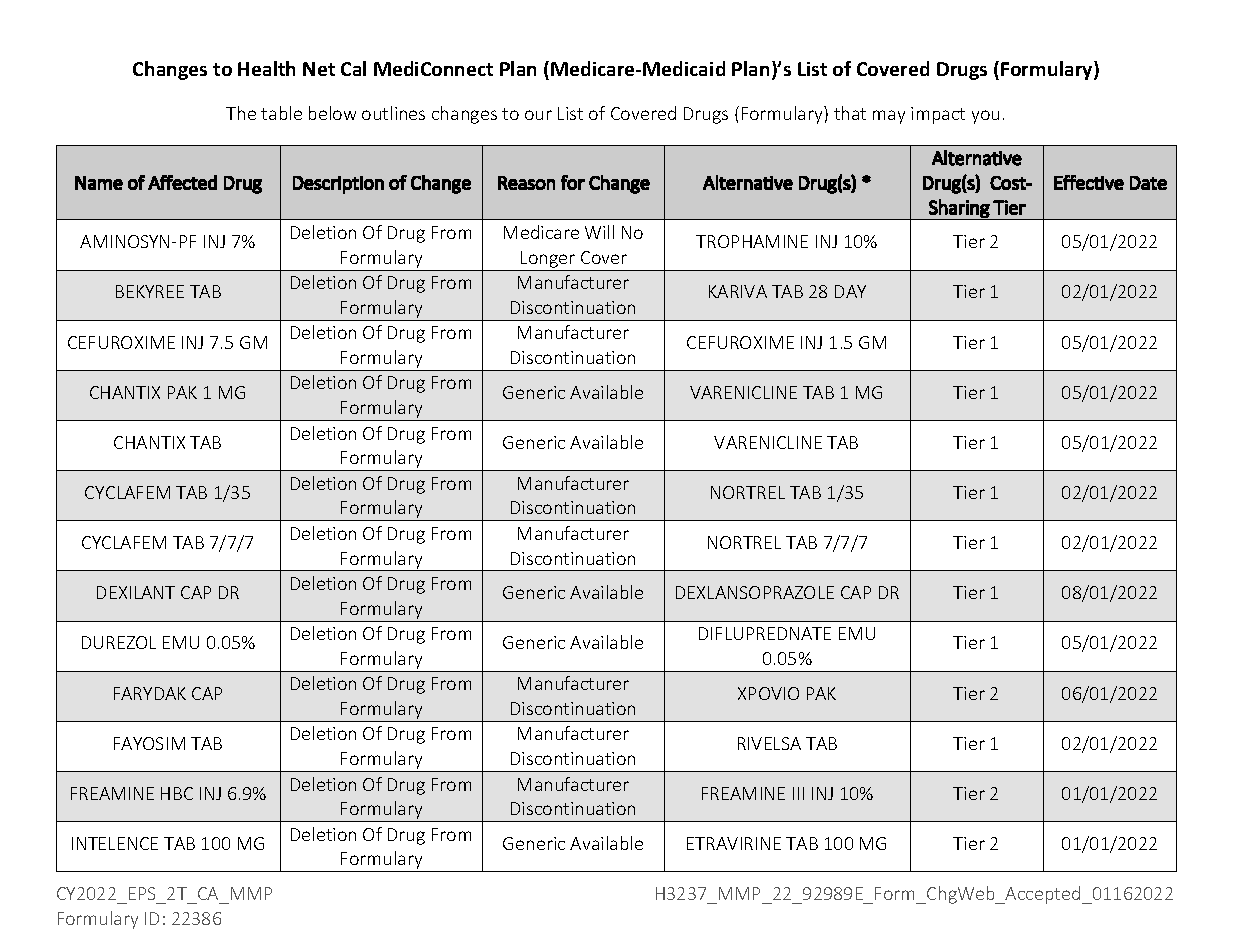 This screenshot has height=952, width=1233. Describe the element at coordinates (599, 232) in the screenshot. I see `Will` at that location.
